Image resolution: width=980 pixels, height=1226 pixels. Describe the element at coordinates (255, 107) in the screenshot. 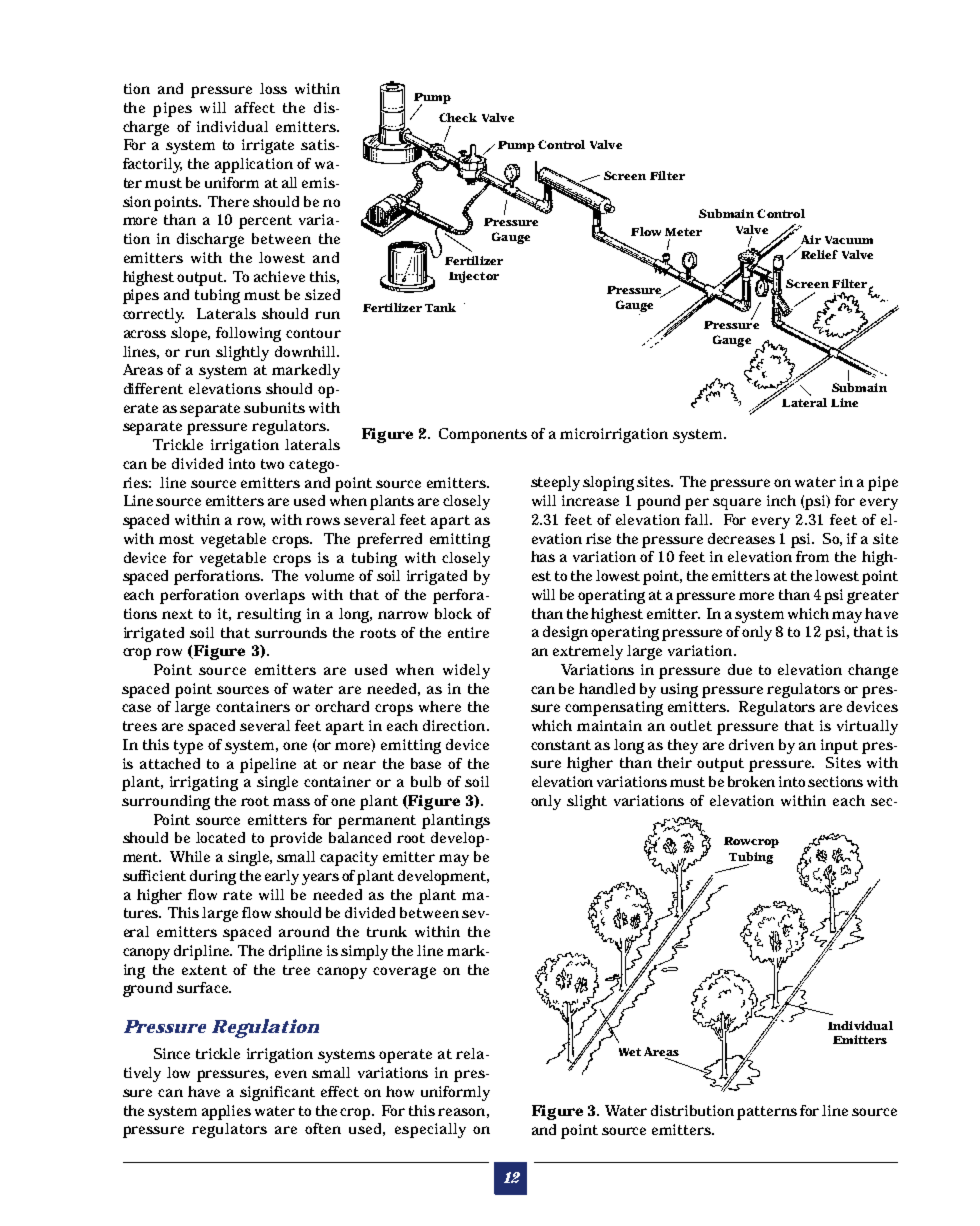

I see `affect` at that location.
